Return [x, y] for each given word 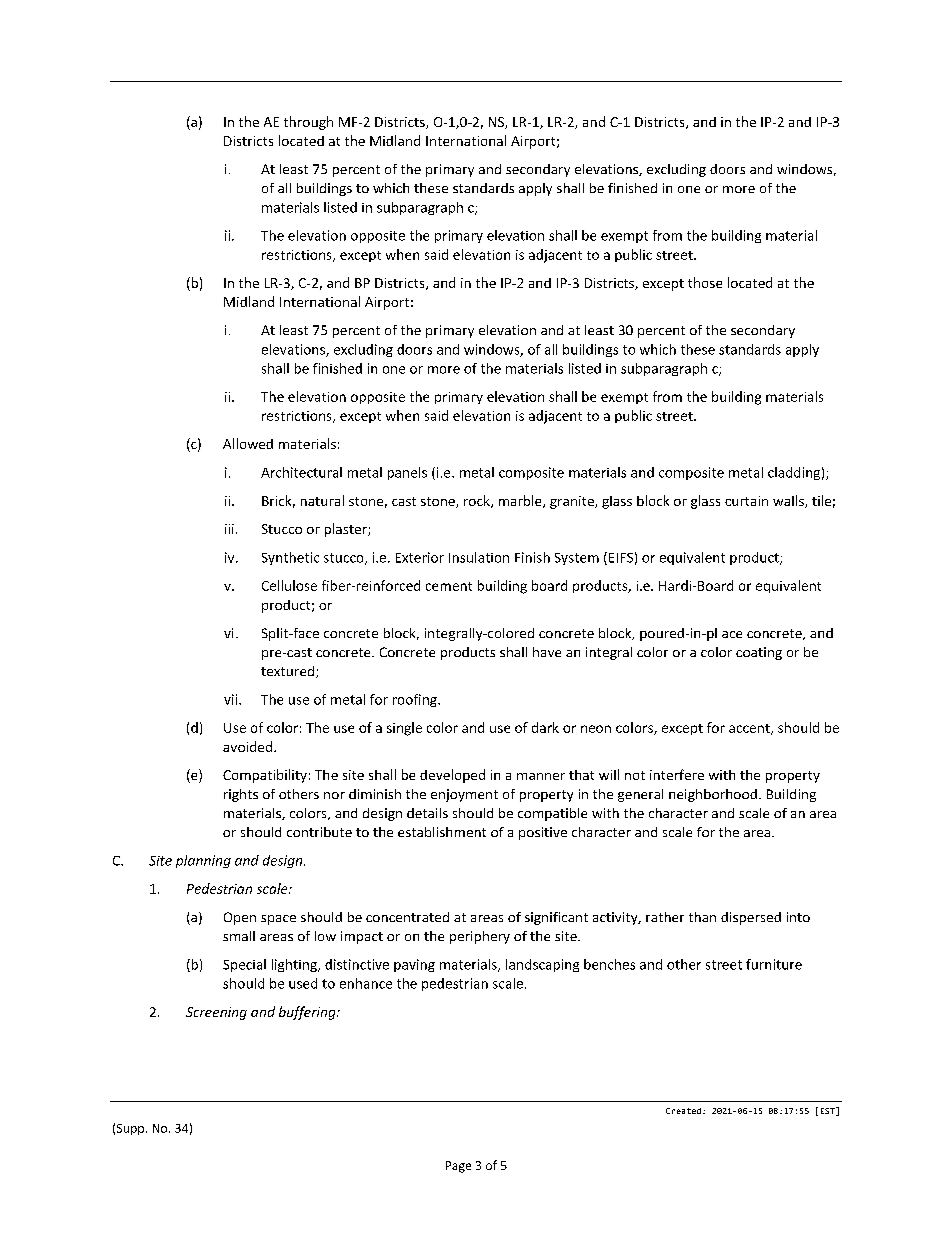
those [705, 282]
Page [458, 1167]
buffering [308, 1013]
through [308, 123]
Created [683, 1111]
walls [789, 501]
